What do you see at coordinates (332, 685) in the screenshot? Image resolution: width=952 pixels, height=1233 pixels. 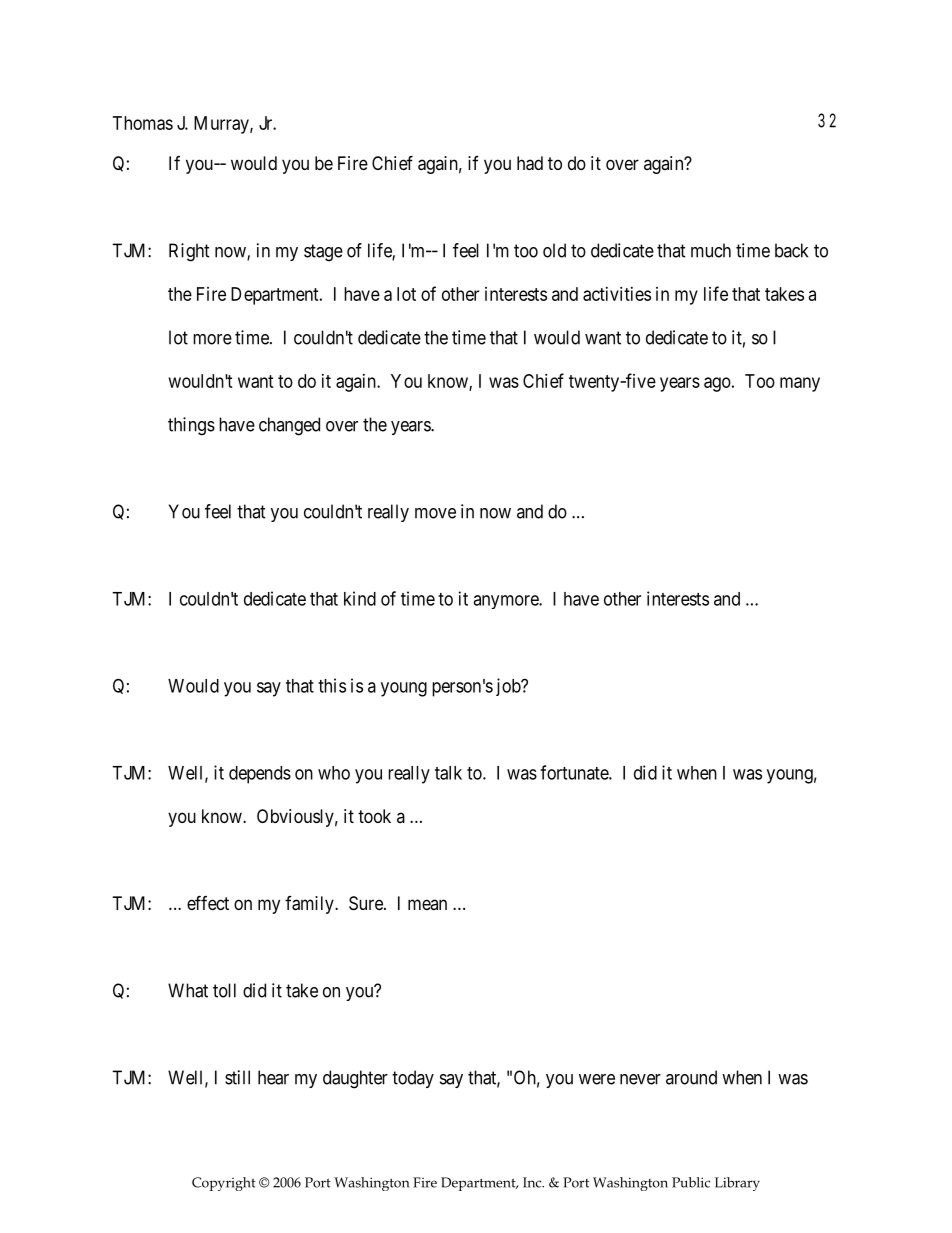 I see `this` at bounding box center [332, 685].
